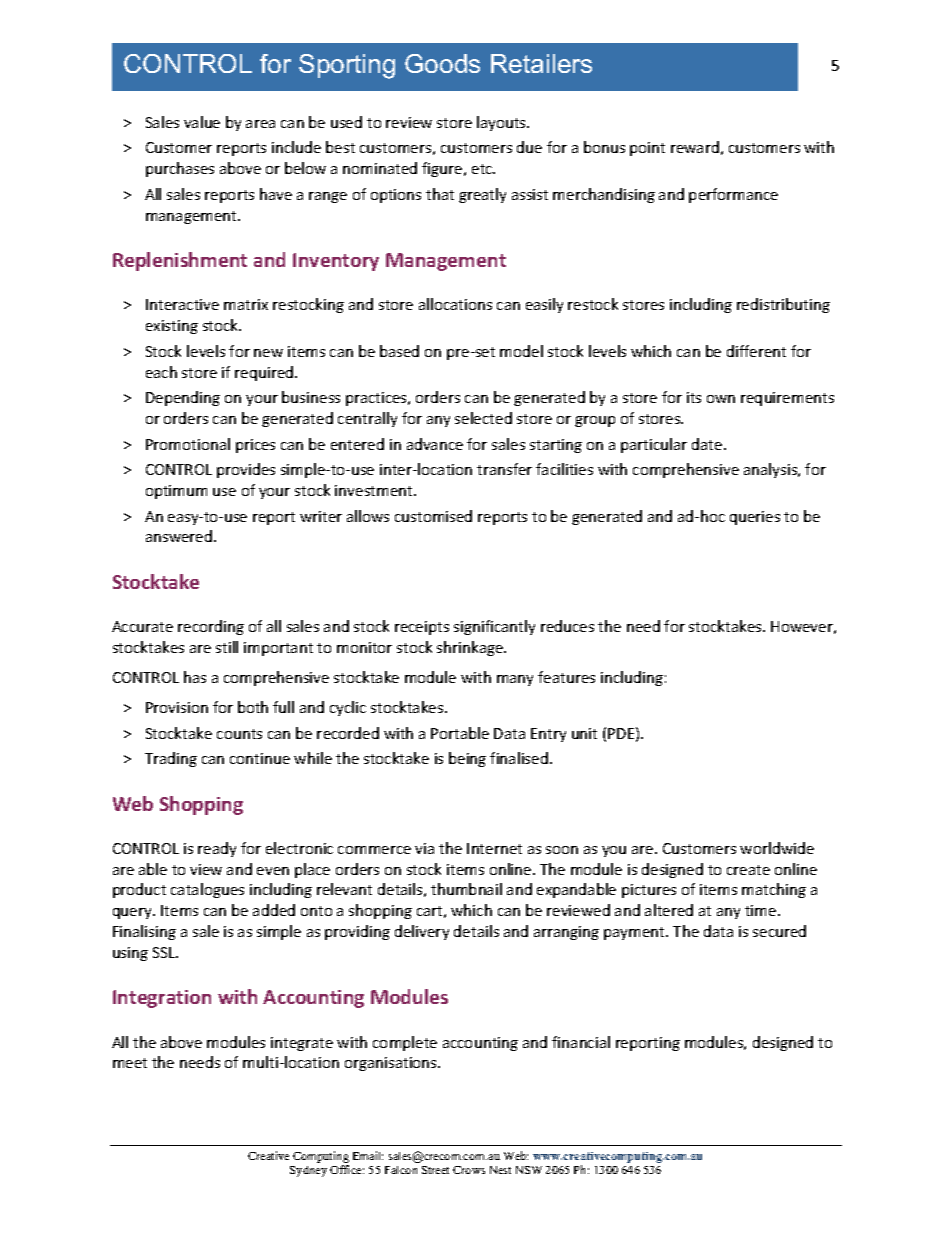  Describe the element at coordinates (202, 122) in the image. I see `value` at that location.
